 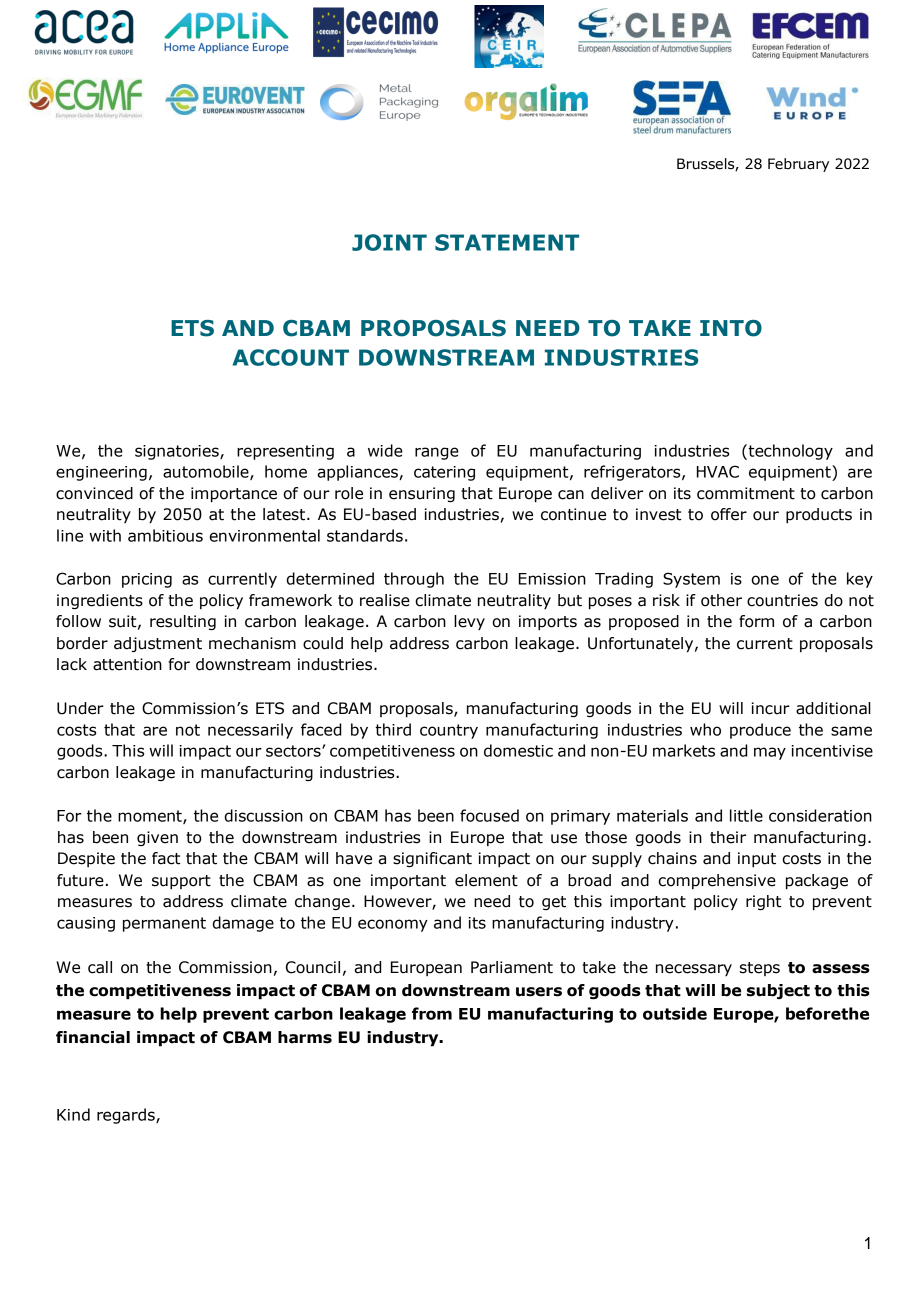 What do you see at coordinates (127, 1116) in the screenshot?
I see `regards` at bounding box center [127, 1116].
